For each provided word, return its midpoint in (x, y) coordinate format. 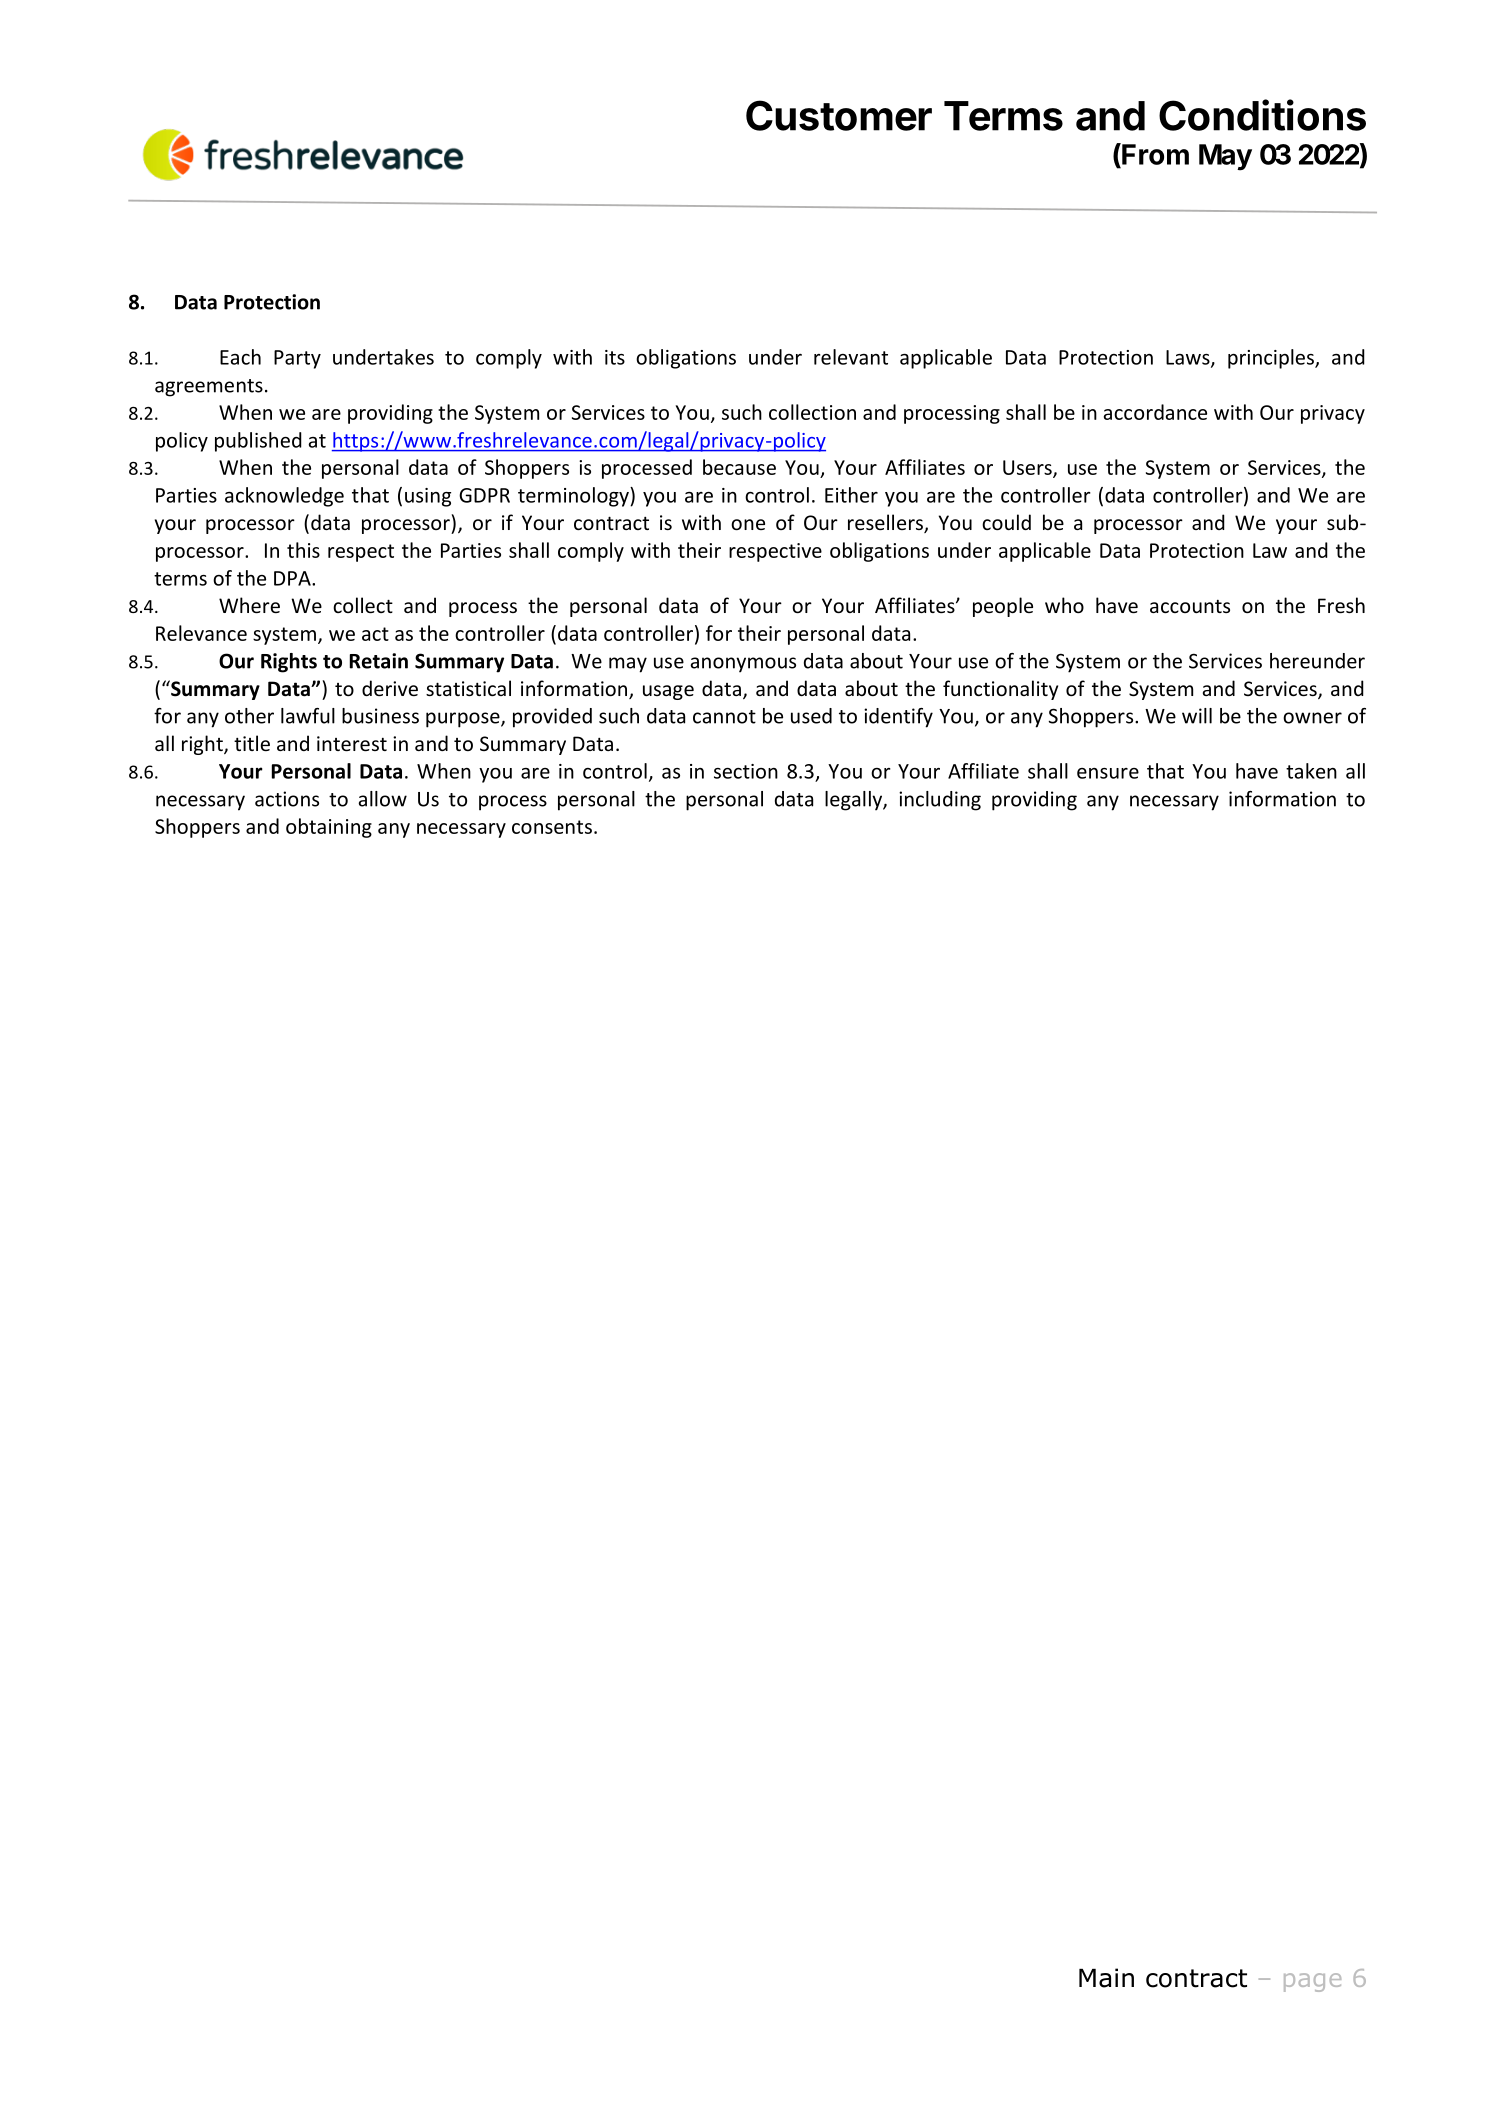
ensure (1108, 773)
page (1312, 1982)
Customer (839, 115)
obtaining (329, 828)
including (940, 801)
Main (1106, 1978)
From (1154, 154)
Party (297, 359)
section (746, 771)
